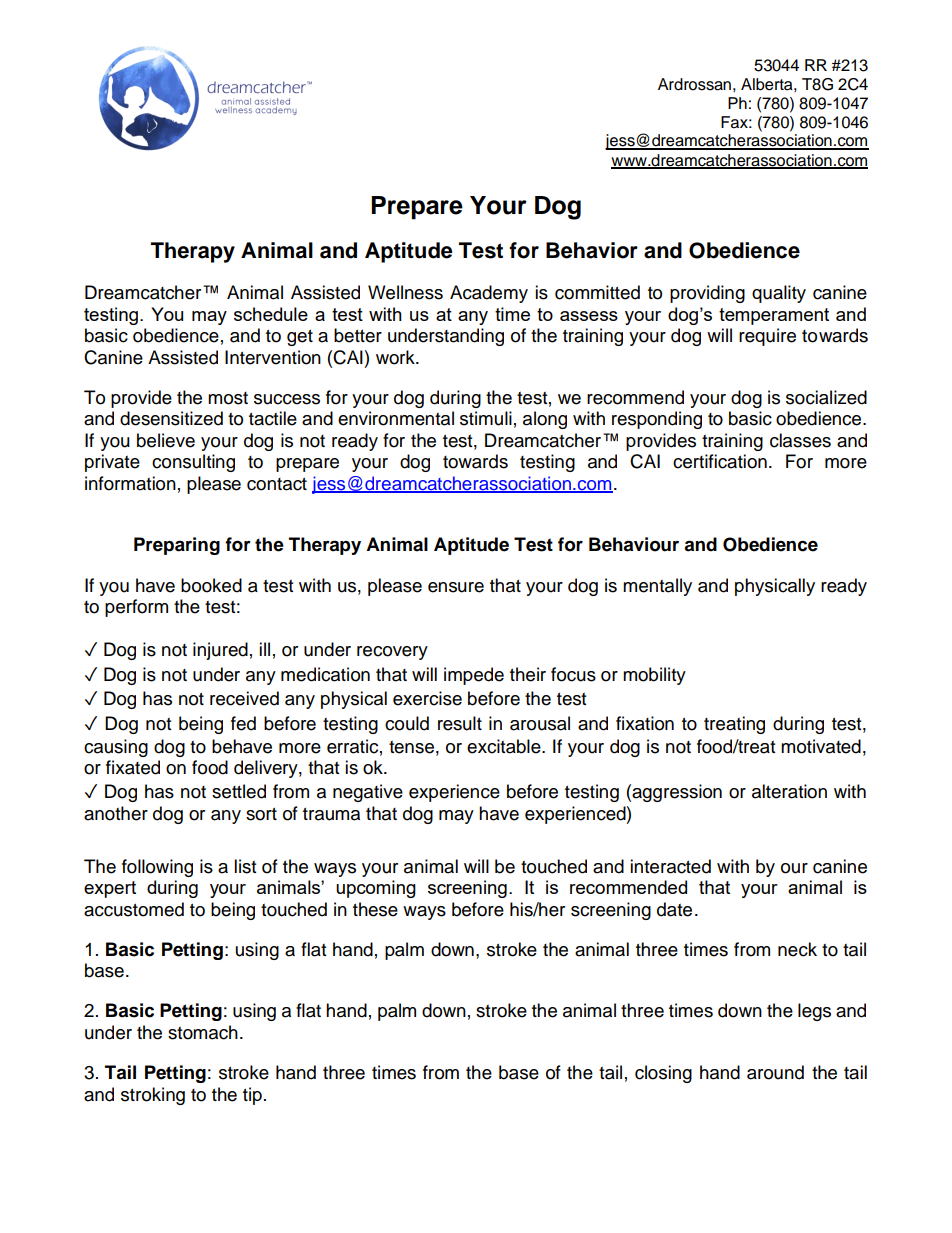 Image resolution: width=952 pixels, height=1233 pixels. Describe the element at coordinates (474, 676) in the screenshot. I see `impede` at that location.
